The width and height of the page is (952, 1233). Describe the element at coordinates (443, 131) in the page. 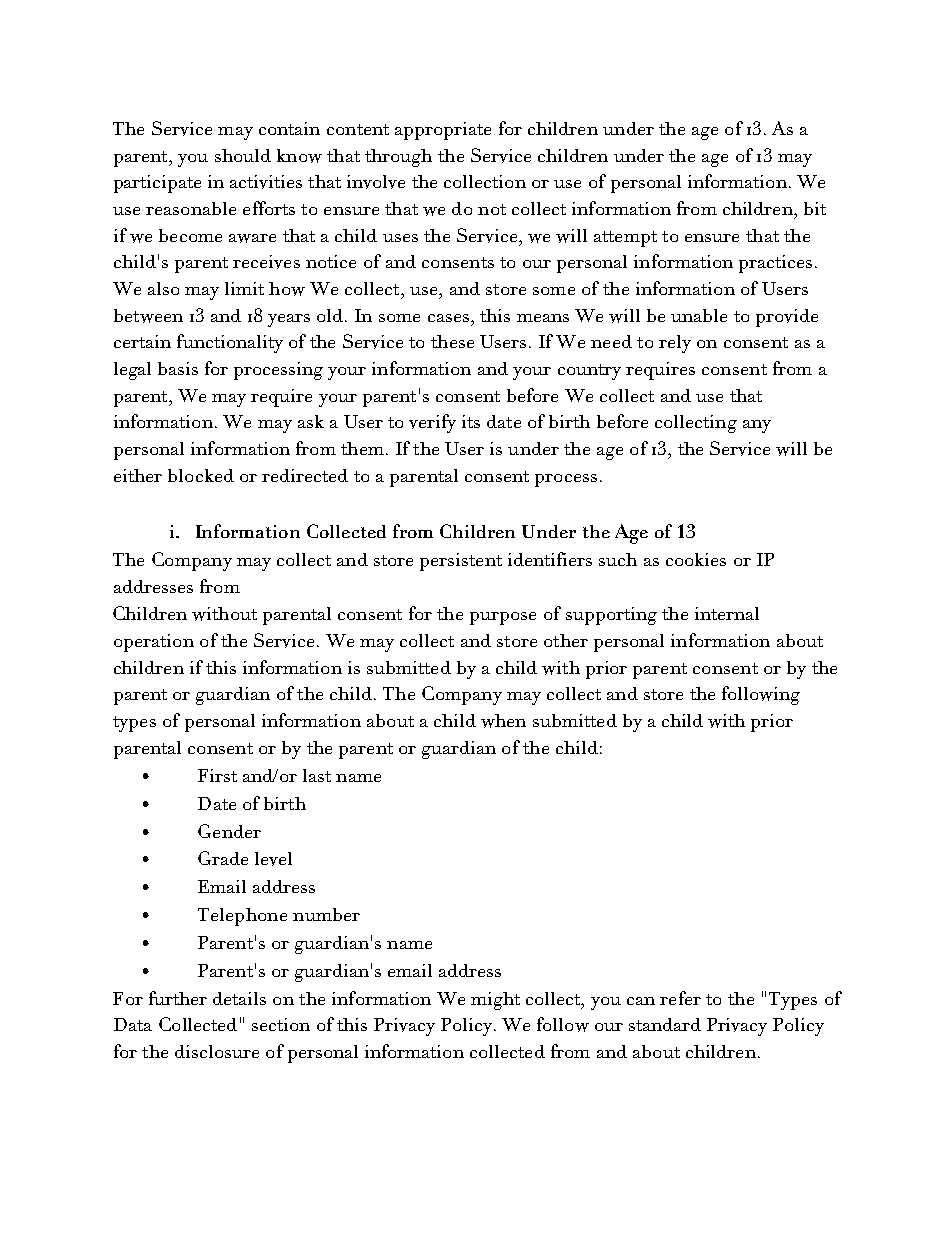

I see `appropriate` at that location.
